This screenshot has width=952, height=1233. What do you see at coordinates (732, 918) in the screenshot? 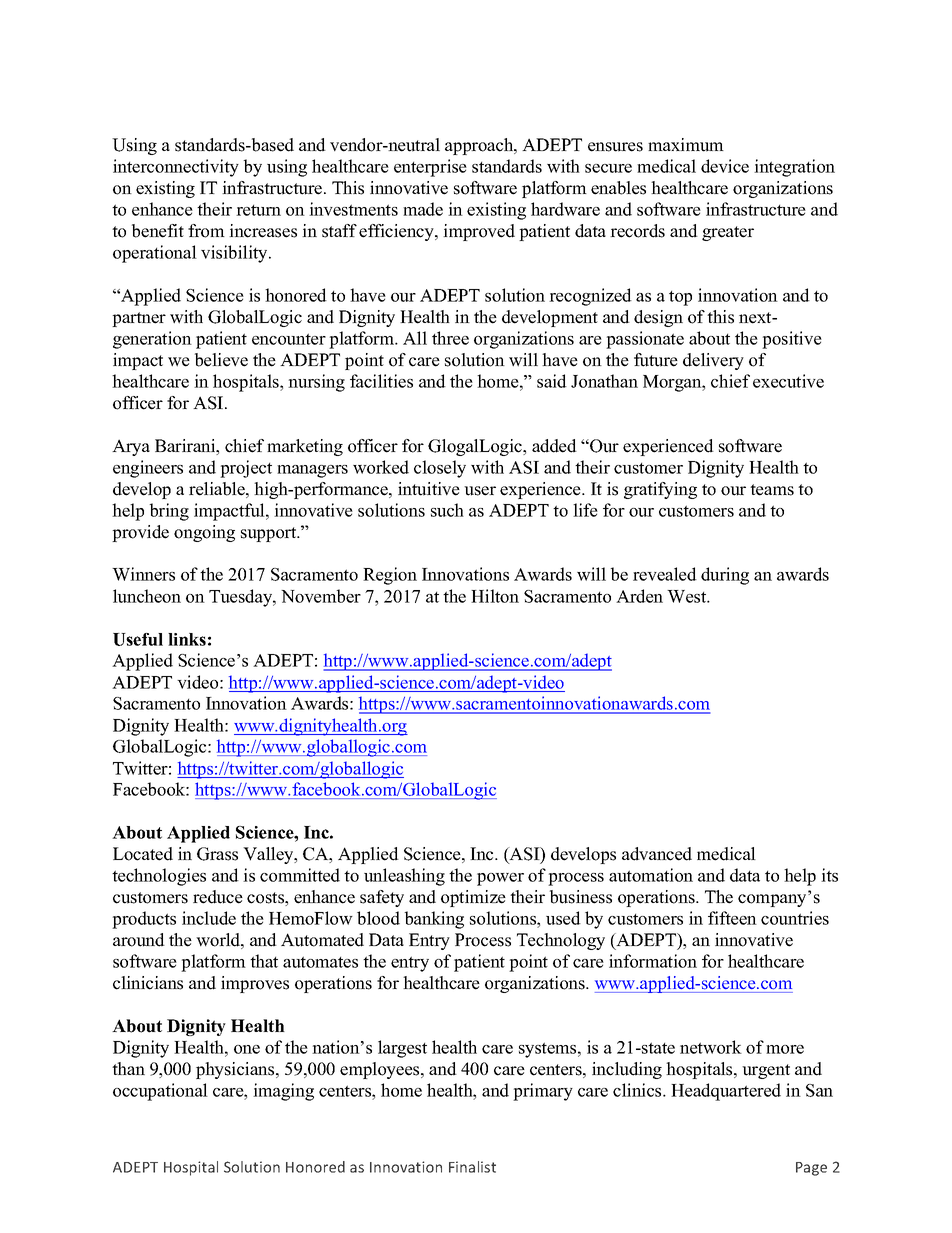
I see `fifteen` at bounding box center [732, 918].
